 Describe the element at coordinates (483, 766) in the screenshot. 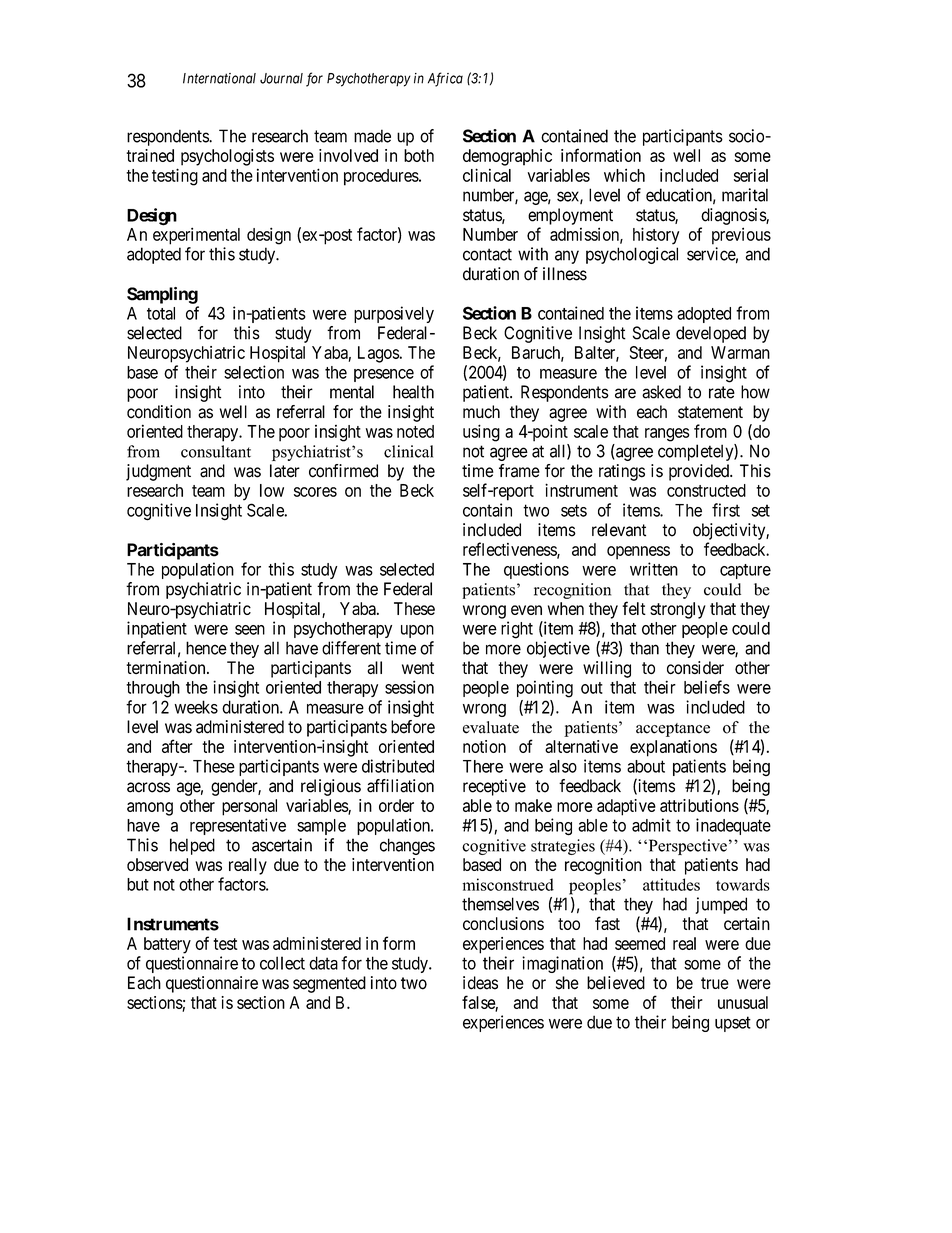

I see `There` at that location.
